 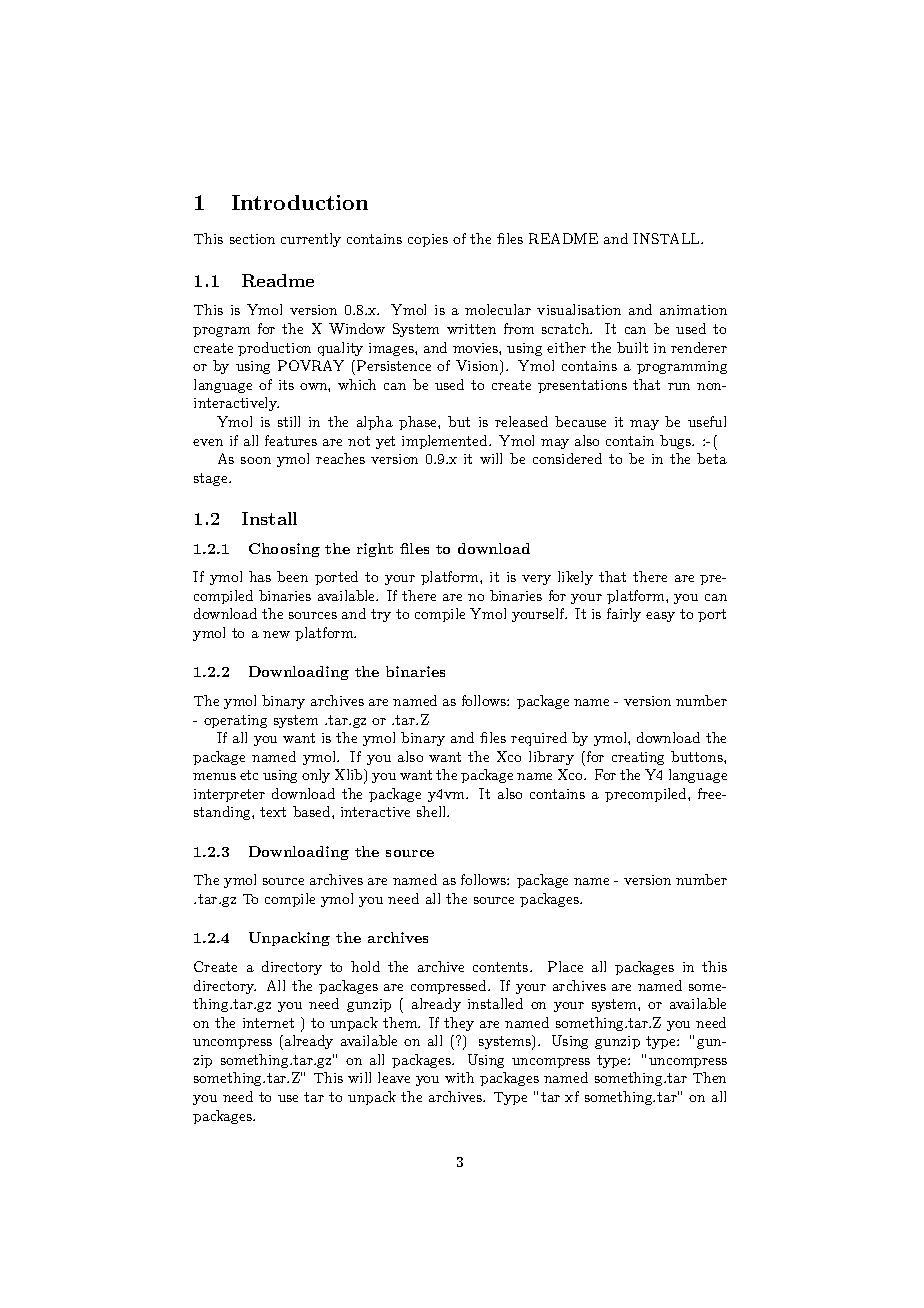 I want to click on with, so click(x=459, y=1077).
